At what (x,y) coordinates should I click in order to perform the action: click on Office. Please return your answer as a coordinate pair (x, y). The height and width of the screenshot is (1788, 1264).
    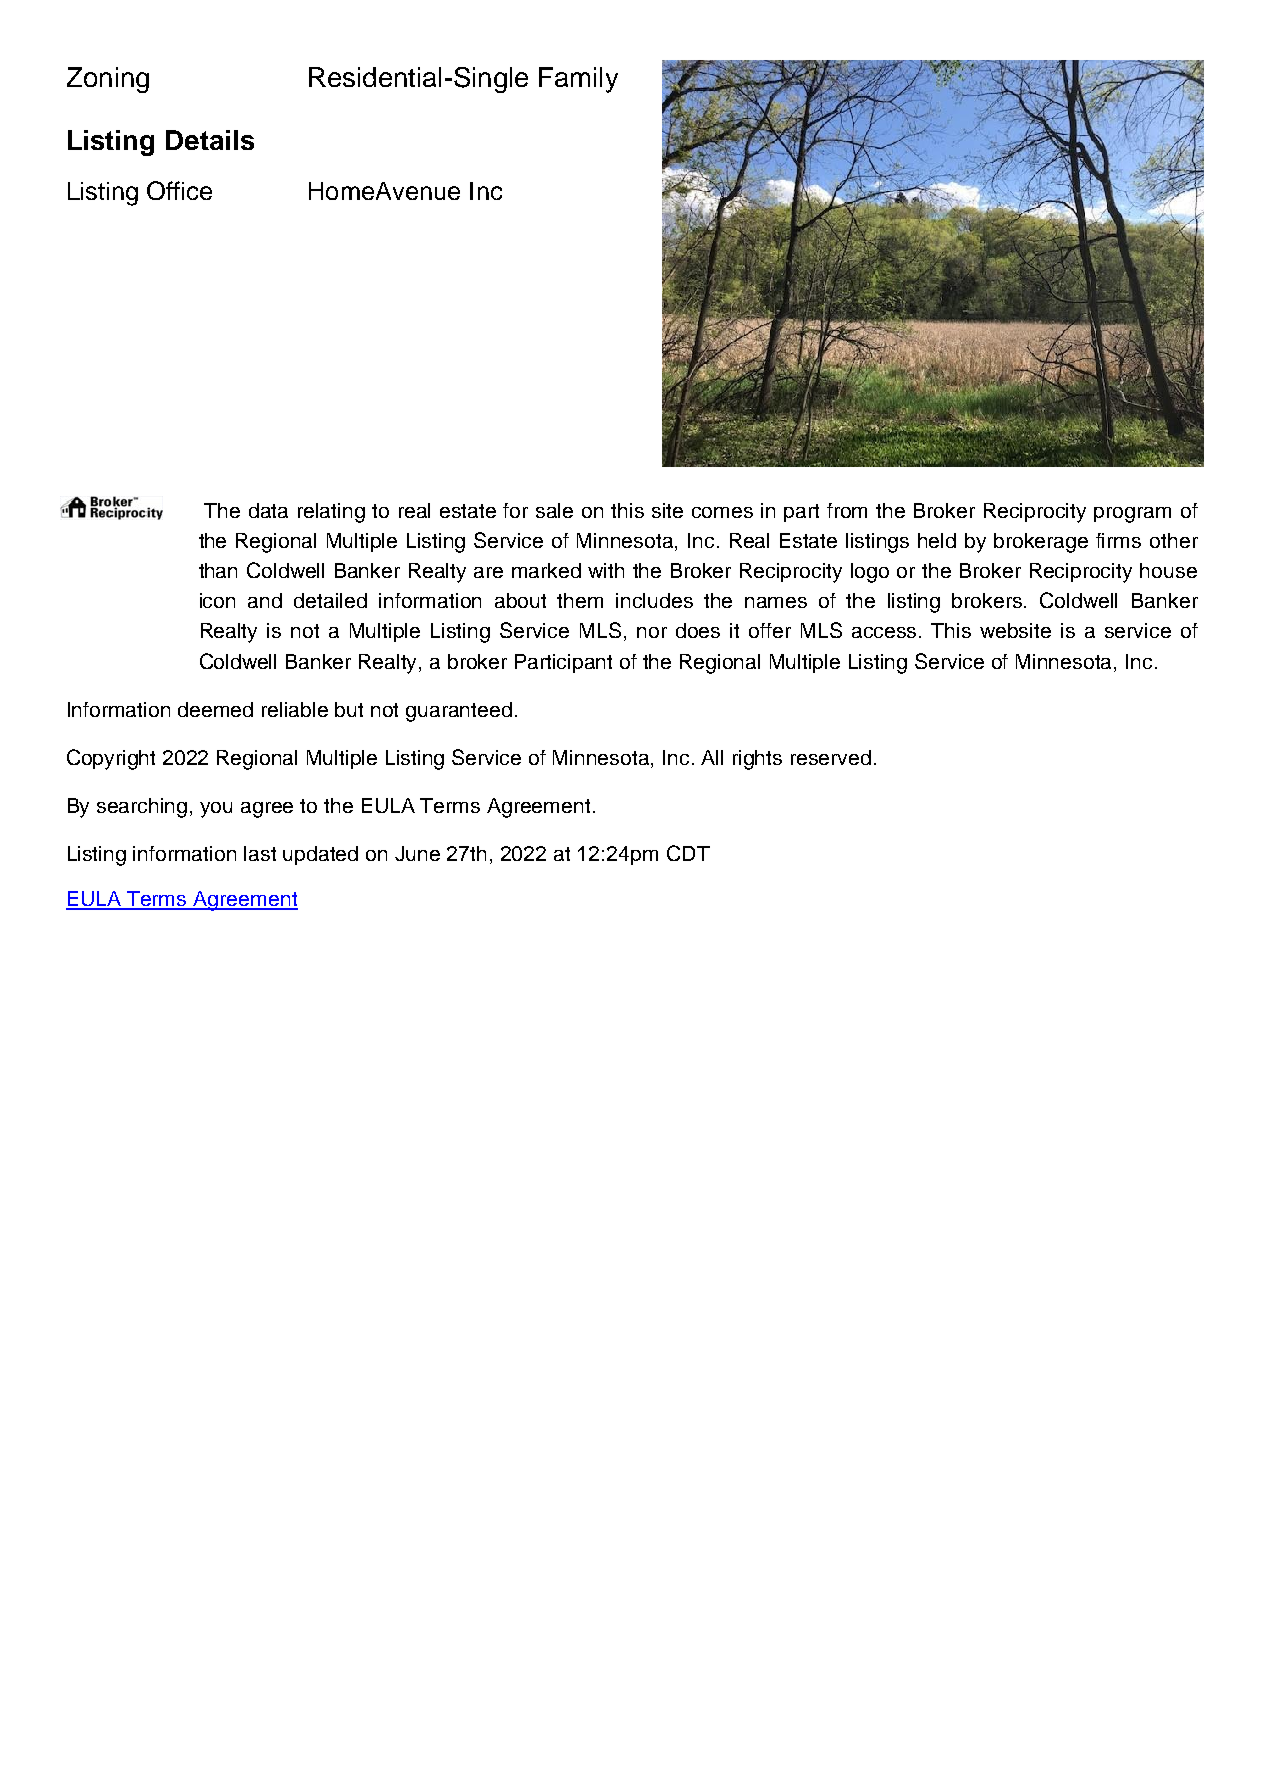
    Looking at the image, I should click on (179, 190).
